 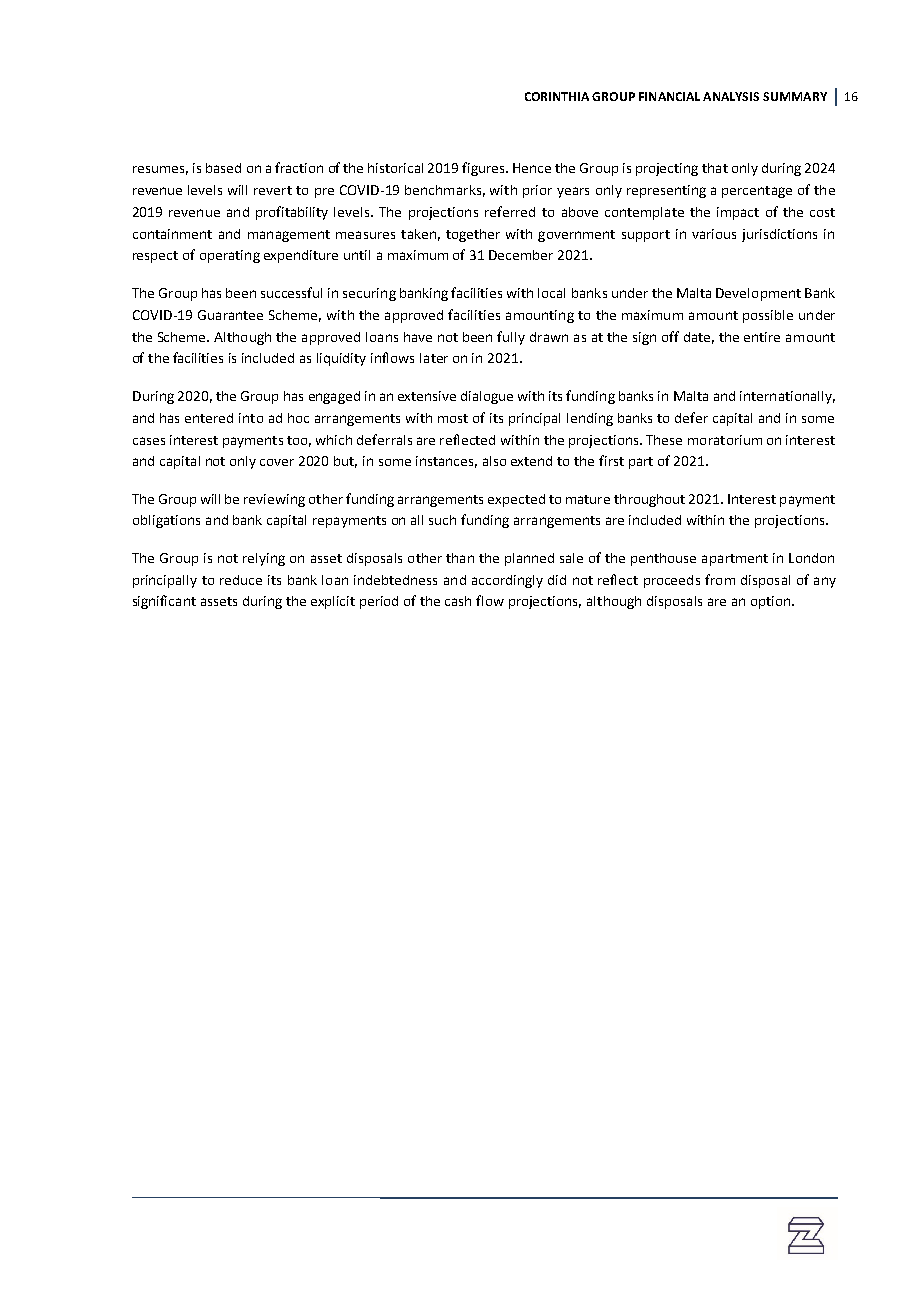 What do you see at coordinates (731, 96) in the document?
I see `ANALYSIS` at bounding box center [731, 96].
